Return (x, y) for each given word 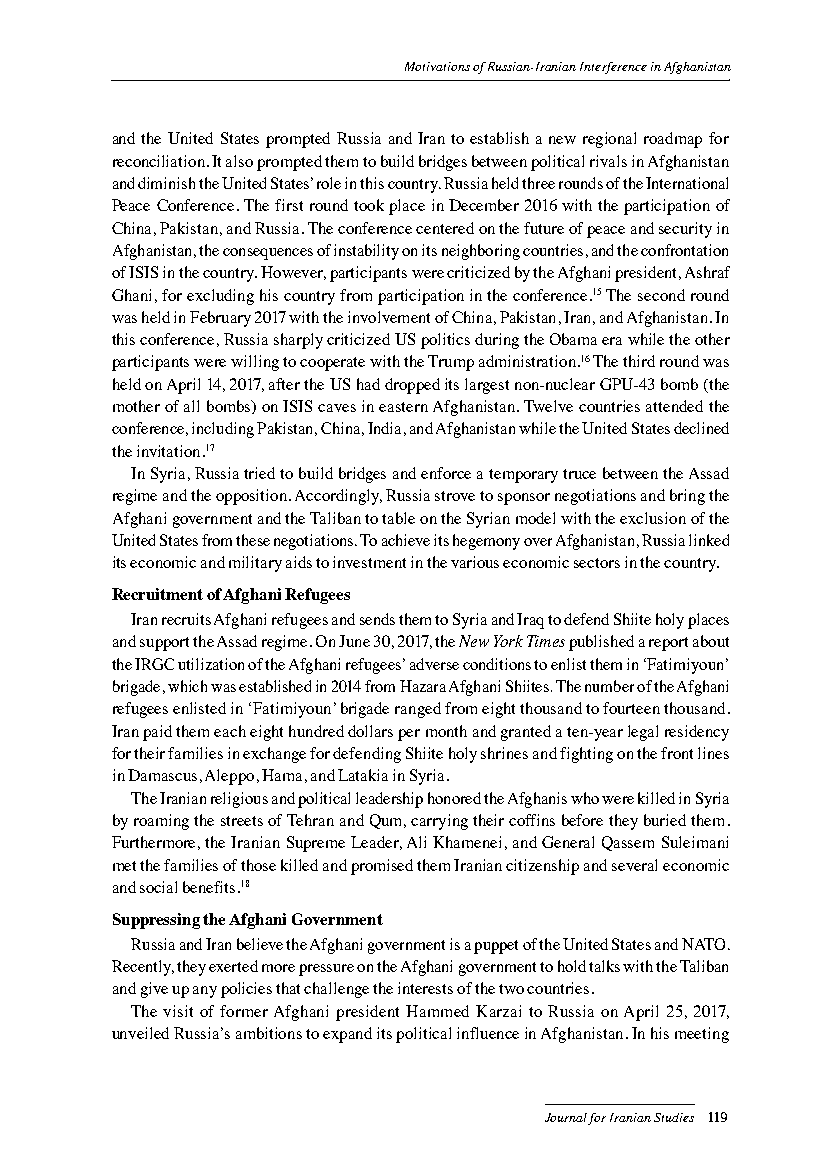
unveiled (140, 1033)
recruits (186, 619)
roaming (161, 822)
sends (377, 619)
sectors (597, 563)
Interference (613, 68)
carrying (439, 822)
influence (488, 1033)
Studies (674, 1117)
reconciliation (159, 161)
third (639, 361)
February (220, 319)
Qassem (628, 843)
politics (445, 341)
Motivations (437, 66)
